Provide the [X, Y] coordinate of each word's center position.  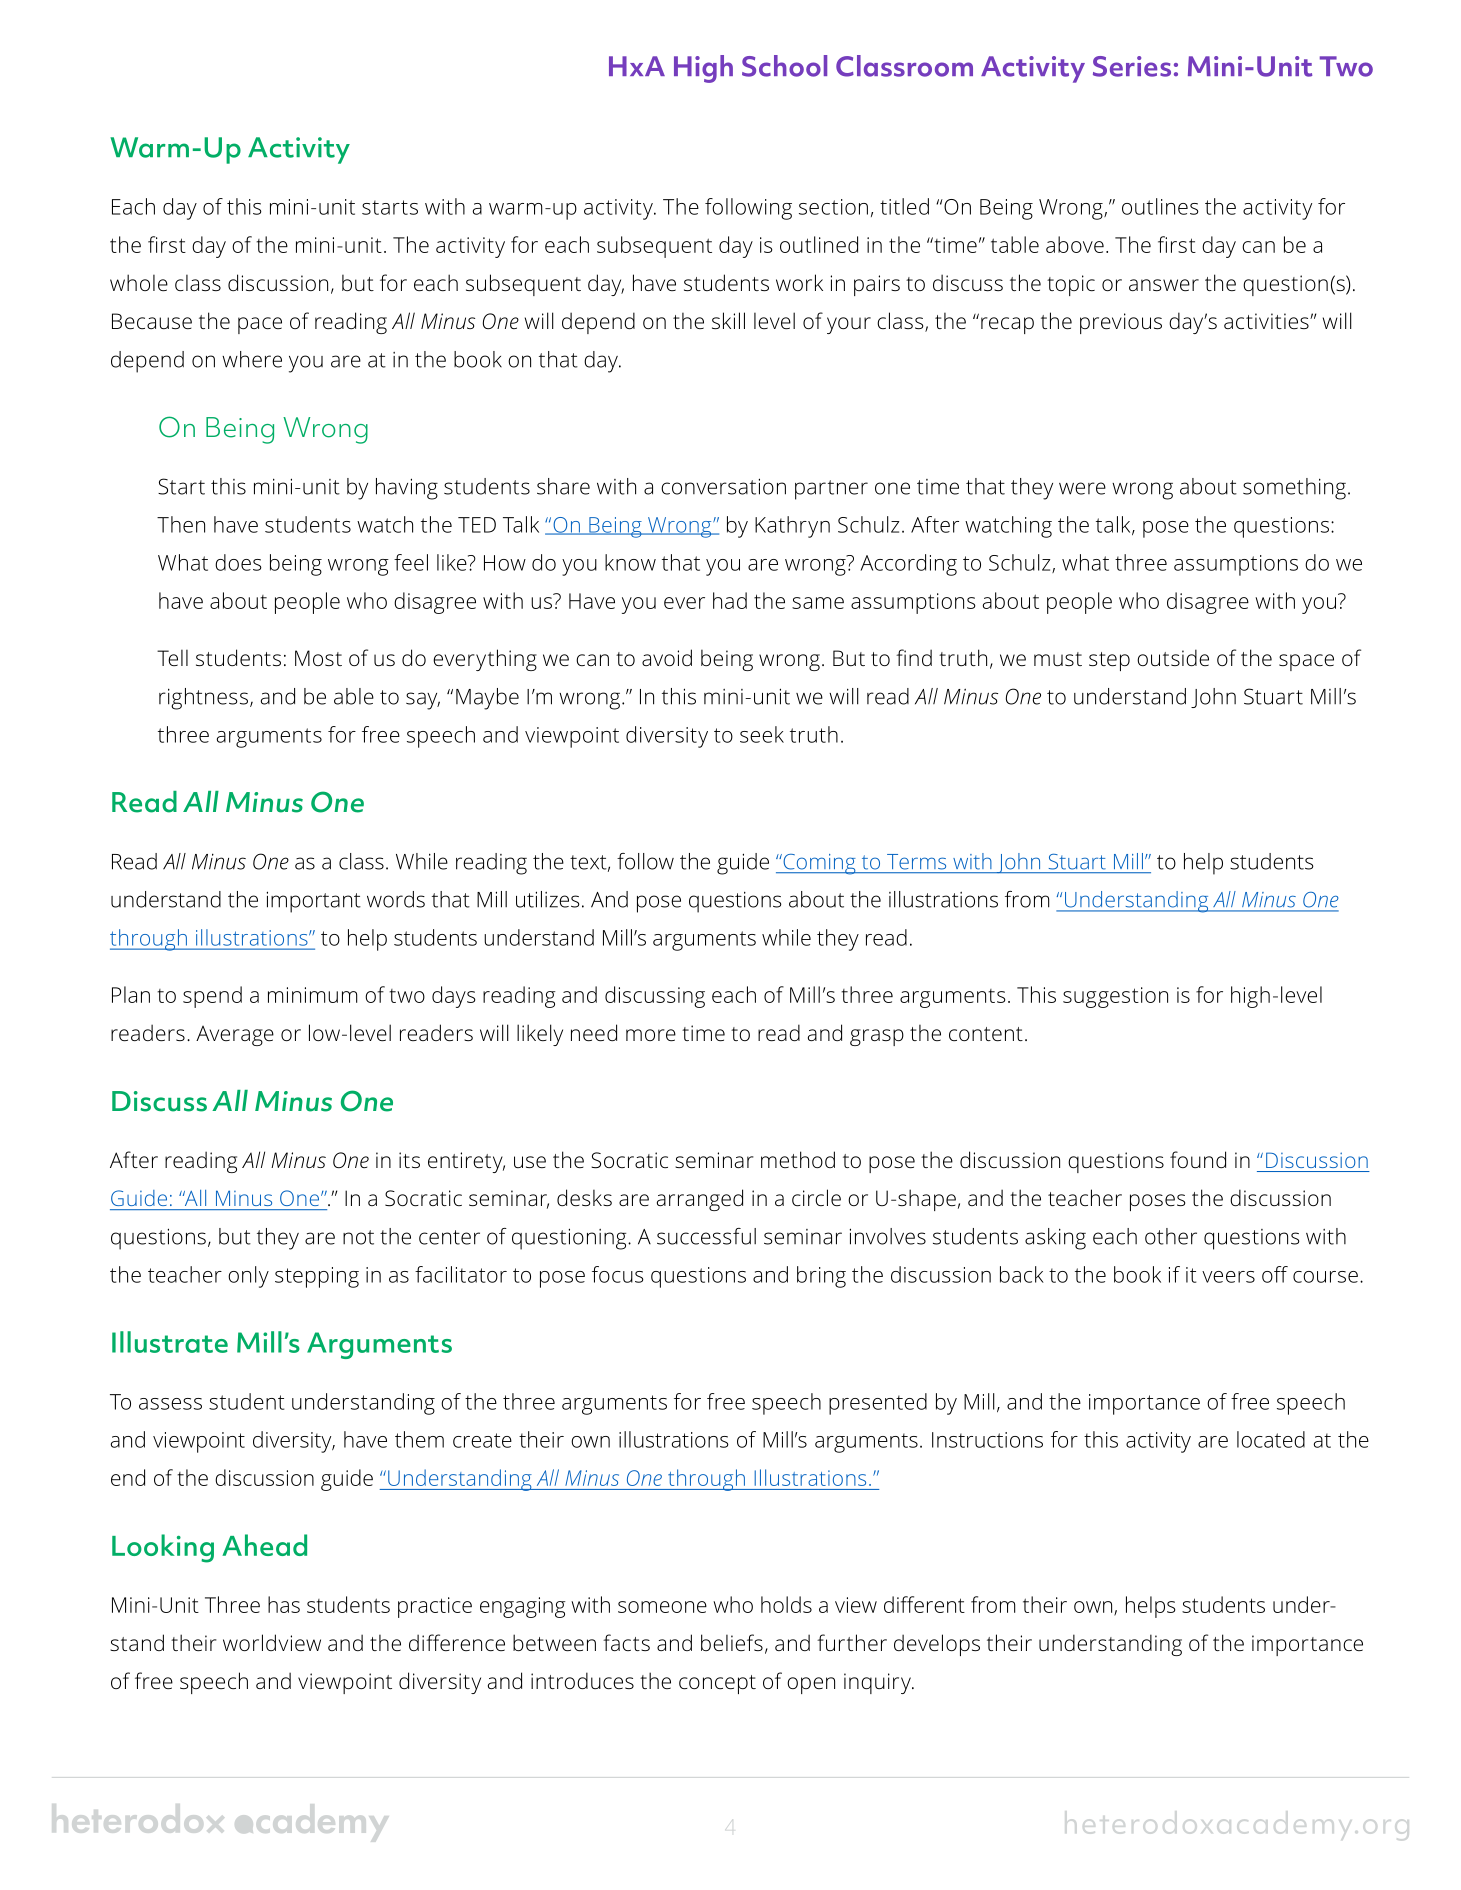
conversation [723, 486]
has [284, 1604]
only [248, 1277]
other [1171, 1236]
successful [706, 1236]
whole [139, 282]
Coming [819, 864]
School [784, 66]
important [314, 902]
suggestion [1115, 997]
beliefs [732, 1642]
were [1082, 488]
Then [181, 524]
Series [1132, 66]
